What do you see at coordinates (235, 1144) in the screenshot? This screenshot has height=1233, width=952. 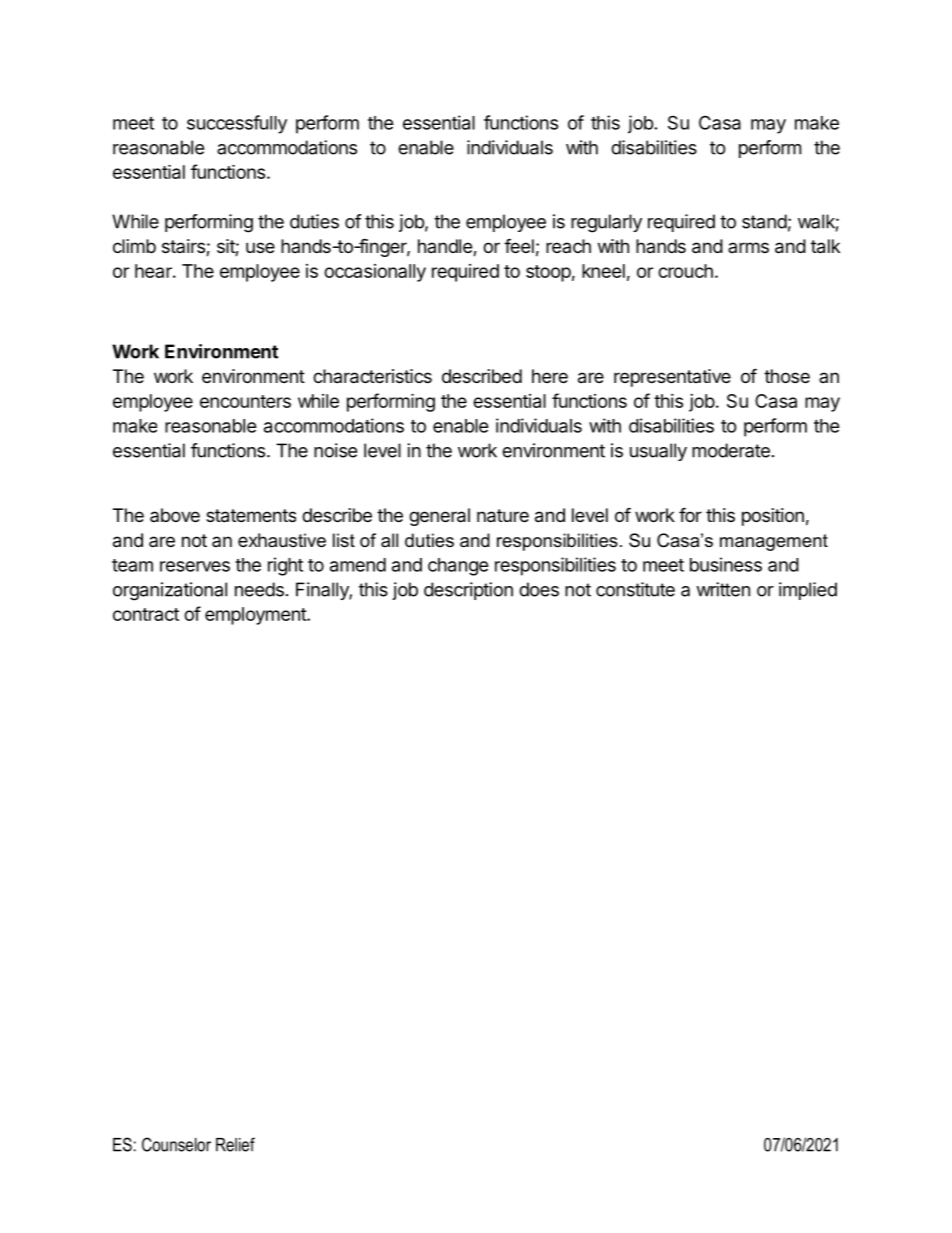 I see `Relief` at bounding box center [235, 1144].
